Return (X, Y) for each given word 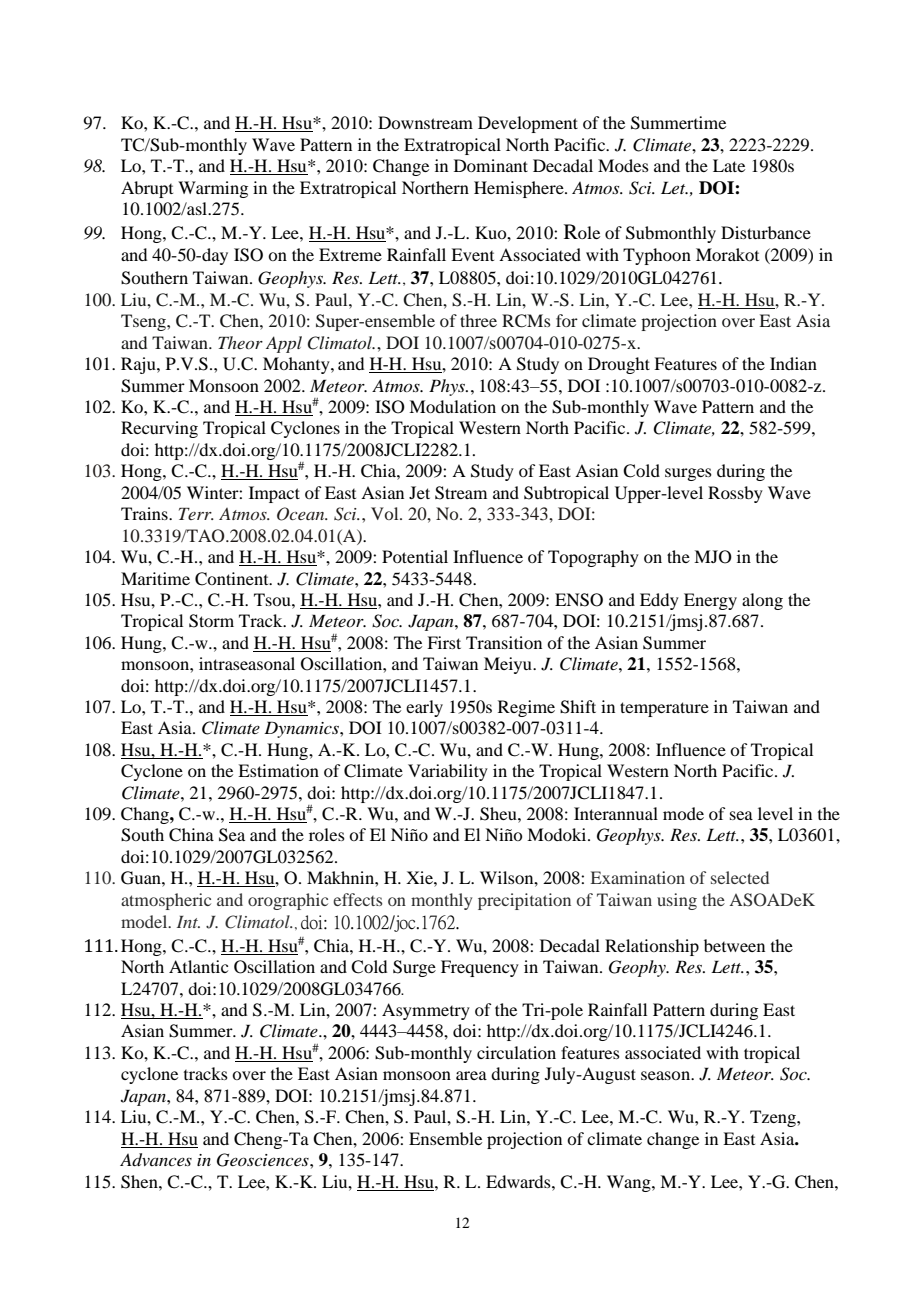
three (478, 320)
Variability (448, 772)
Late (729, 165)
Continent (233, 579)
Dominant (491, 165)
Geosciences (264, 1160)
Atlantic (198, 966)
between (734, 945)
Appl (284, 344)
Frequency (480, 968)
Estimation (278, 770)
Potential (415, 556)
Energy (710, 601)
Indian (793, 363)
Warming (213, 189)
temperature (664, 709)
